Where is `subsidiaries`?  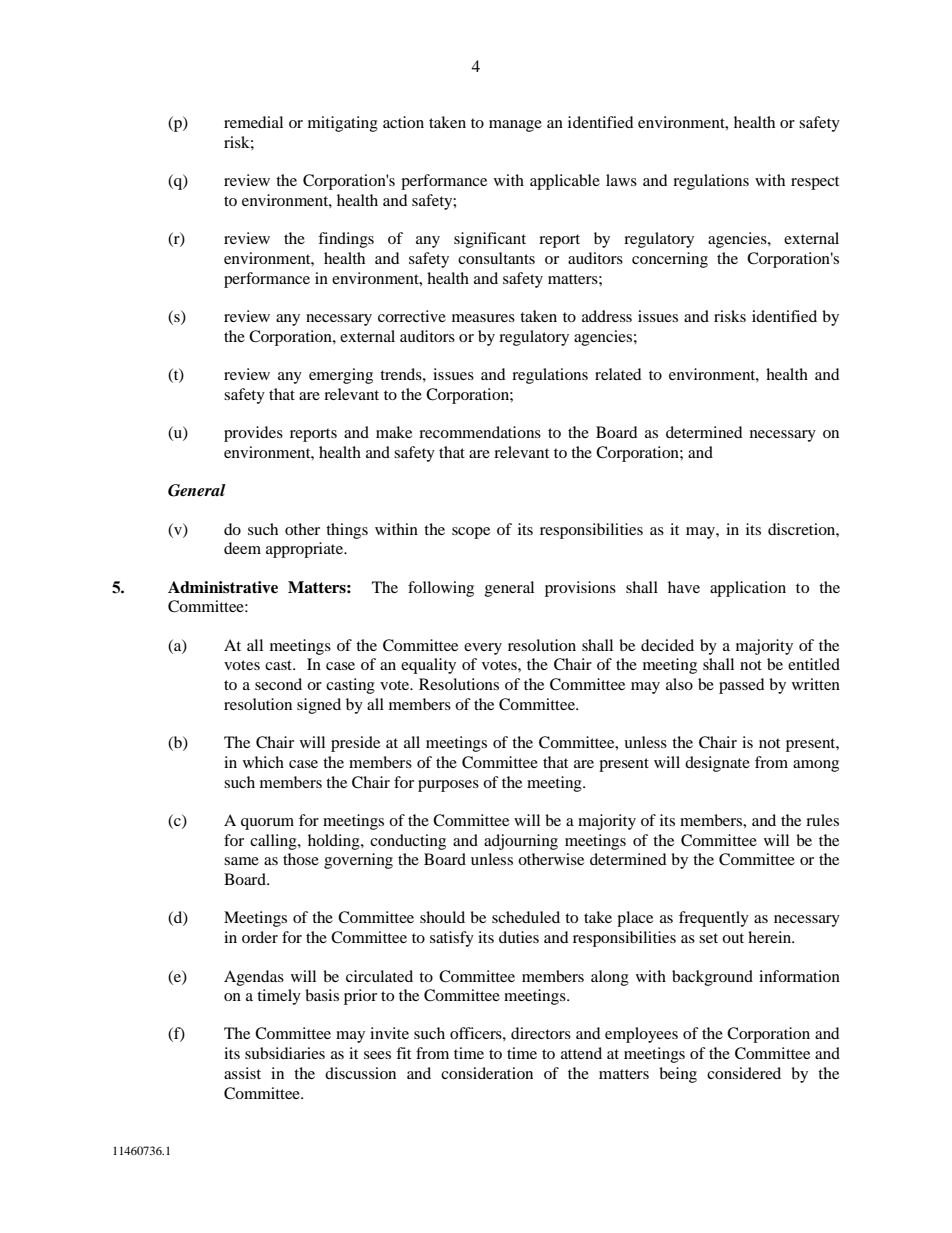
subsidiaries is located at coordinates (285, 1053).
